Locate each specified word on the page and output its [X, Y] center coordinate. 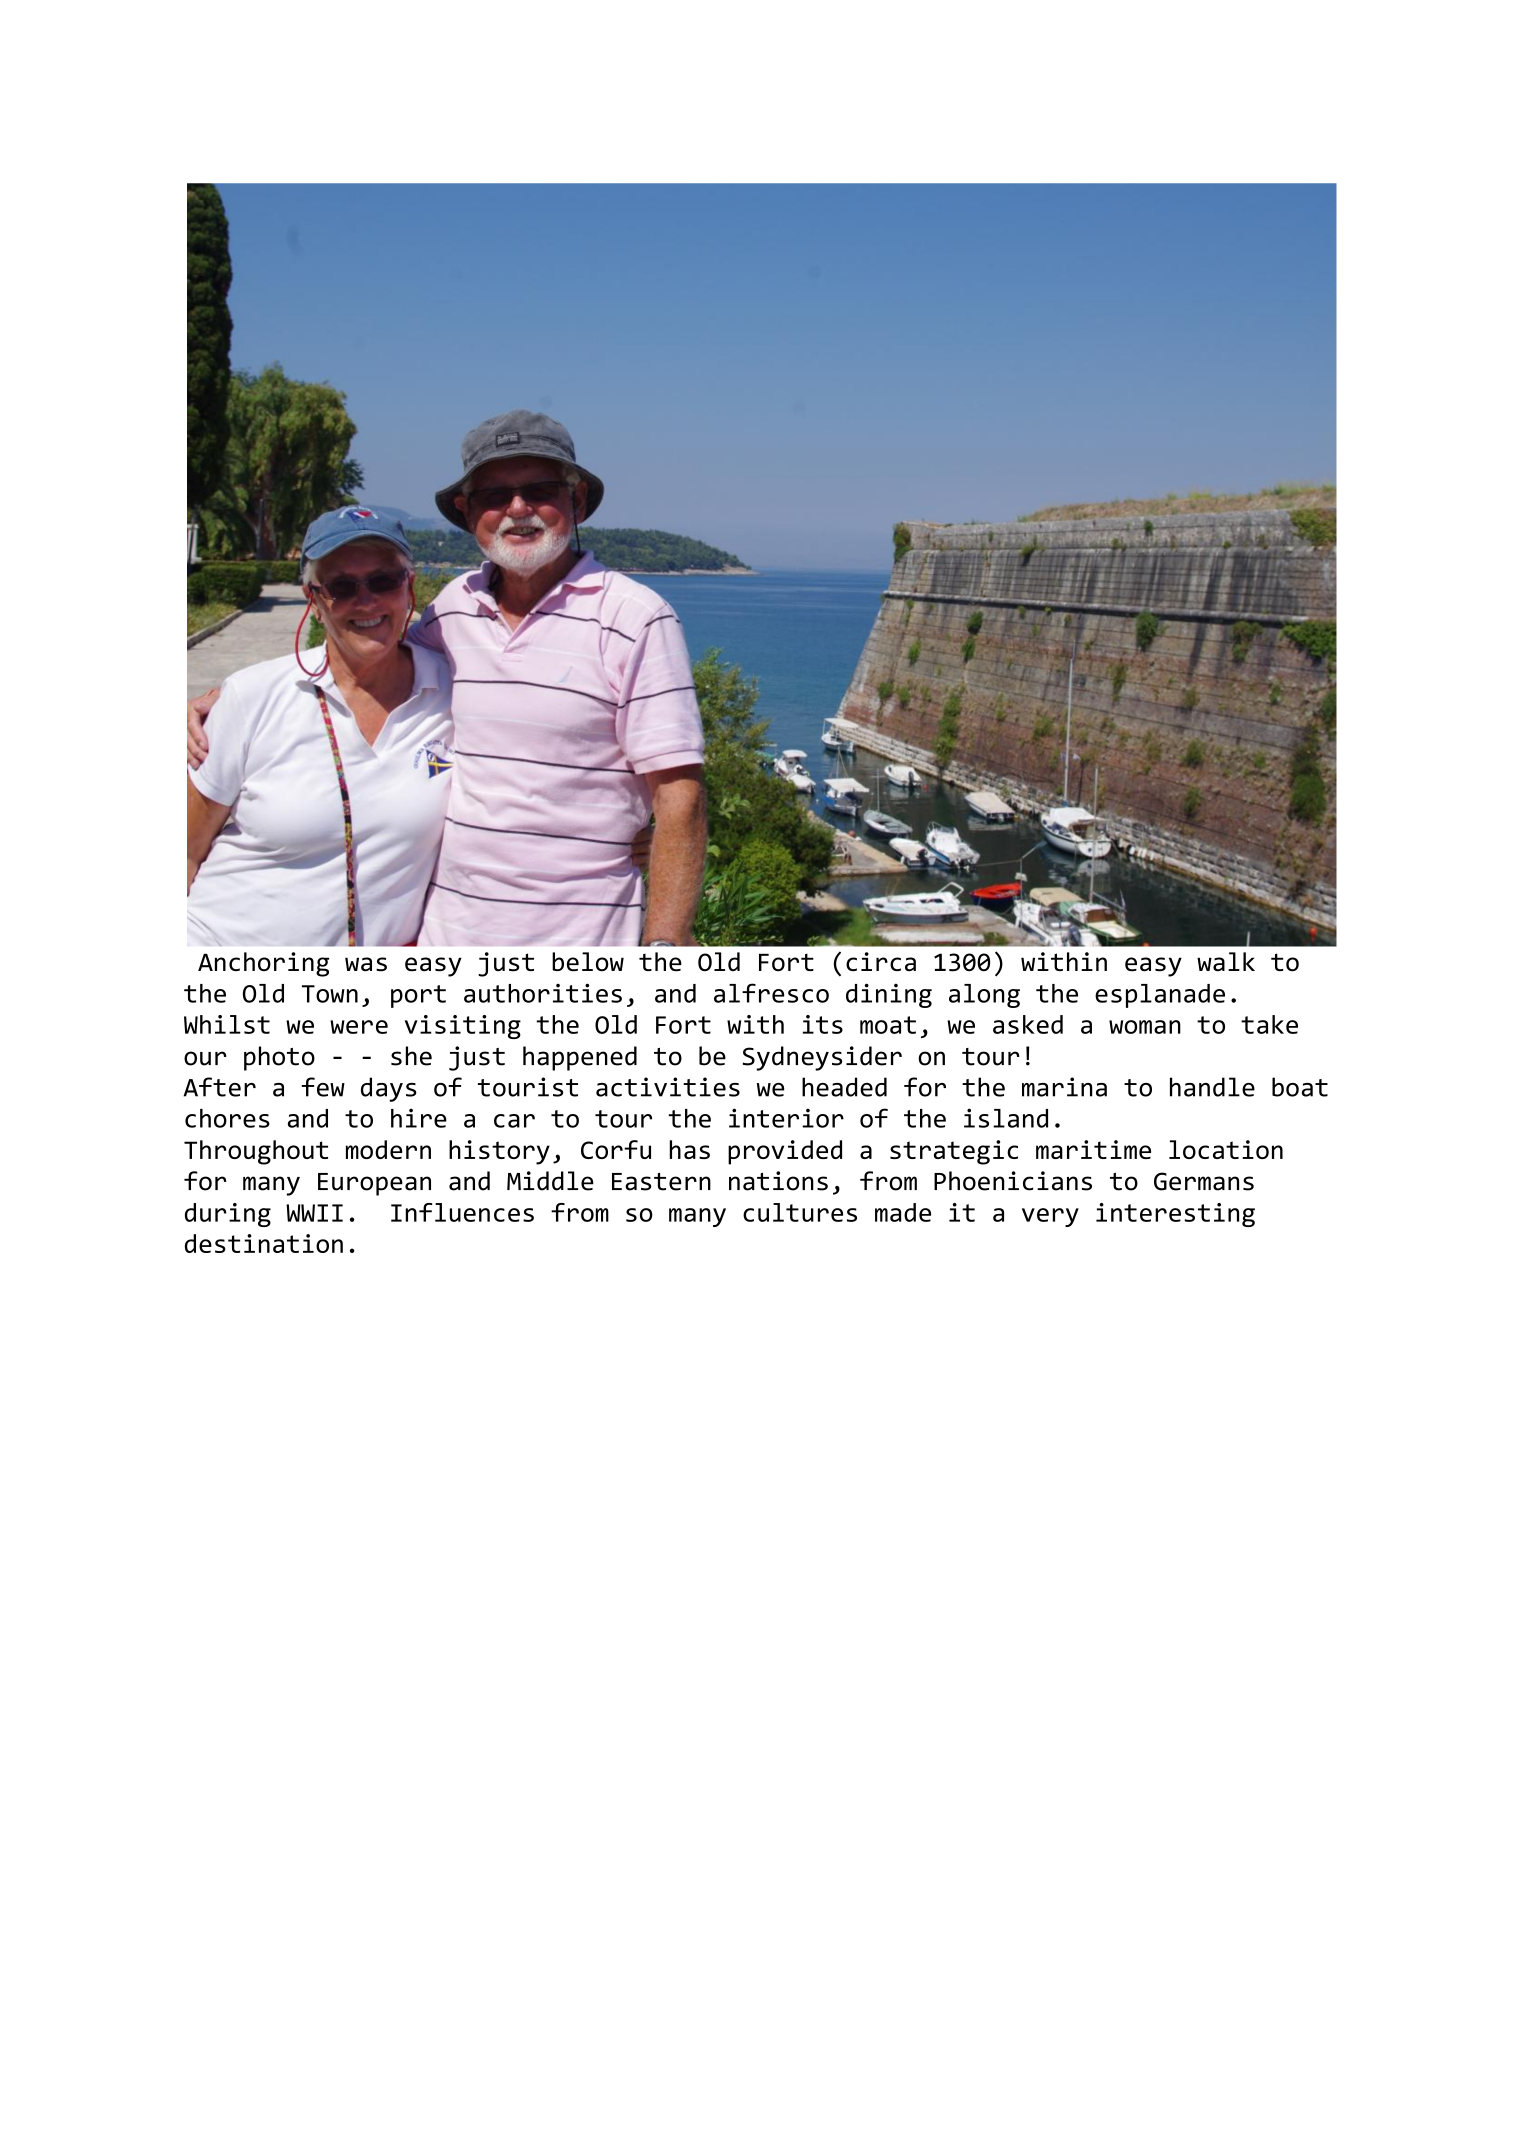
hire [419, 1118]
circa [881, 962]
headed [844, 1087]
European [374, 1184]
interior [786, 1118]
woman [1145, 1027]
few [323, 1087]
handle [1212, 1087]
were [359, 1027]
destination [264, 1243]
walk [1226, 962]
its [823, 1024]
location [1226, 1149]
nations [778, 1181]
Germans [1204, 1181]
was [366, 964]
